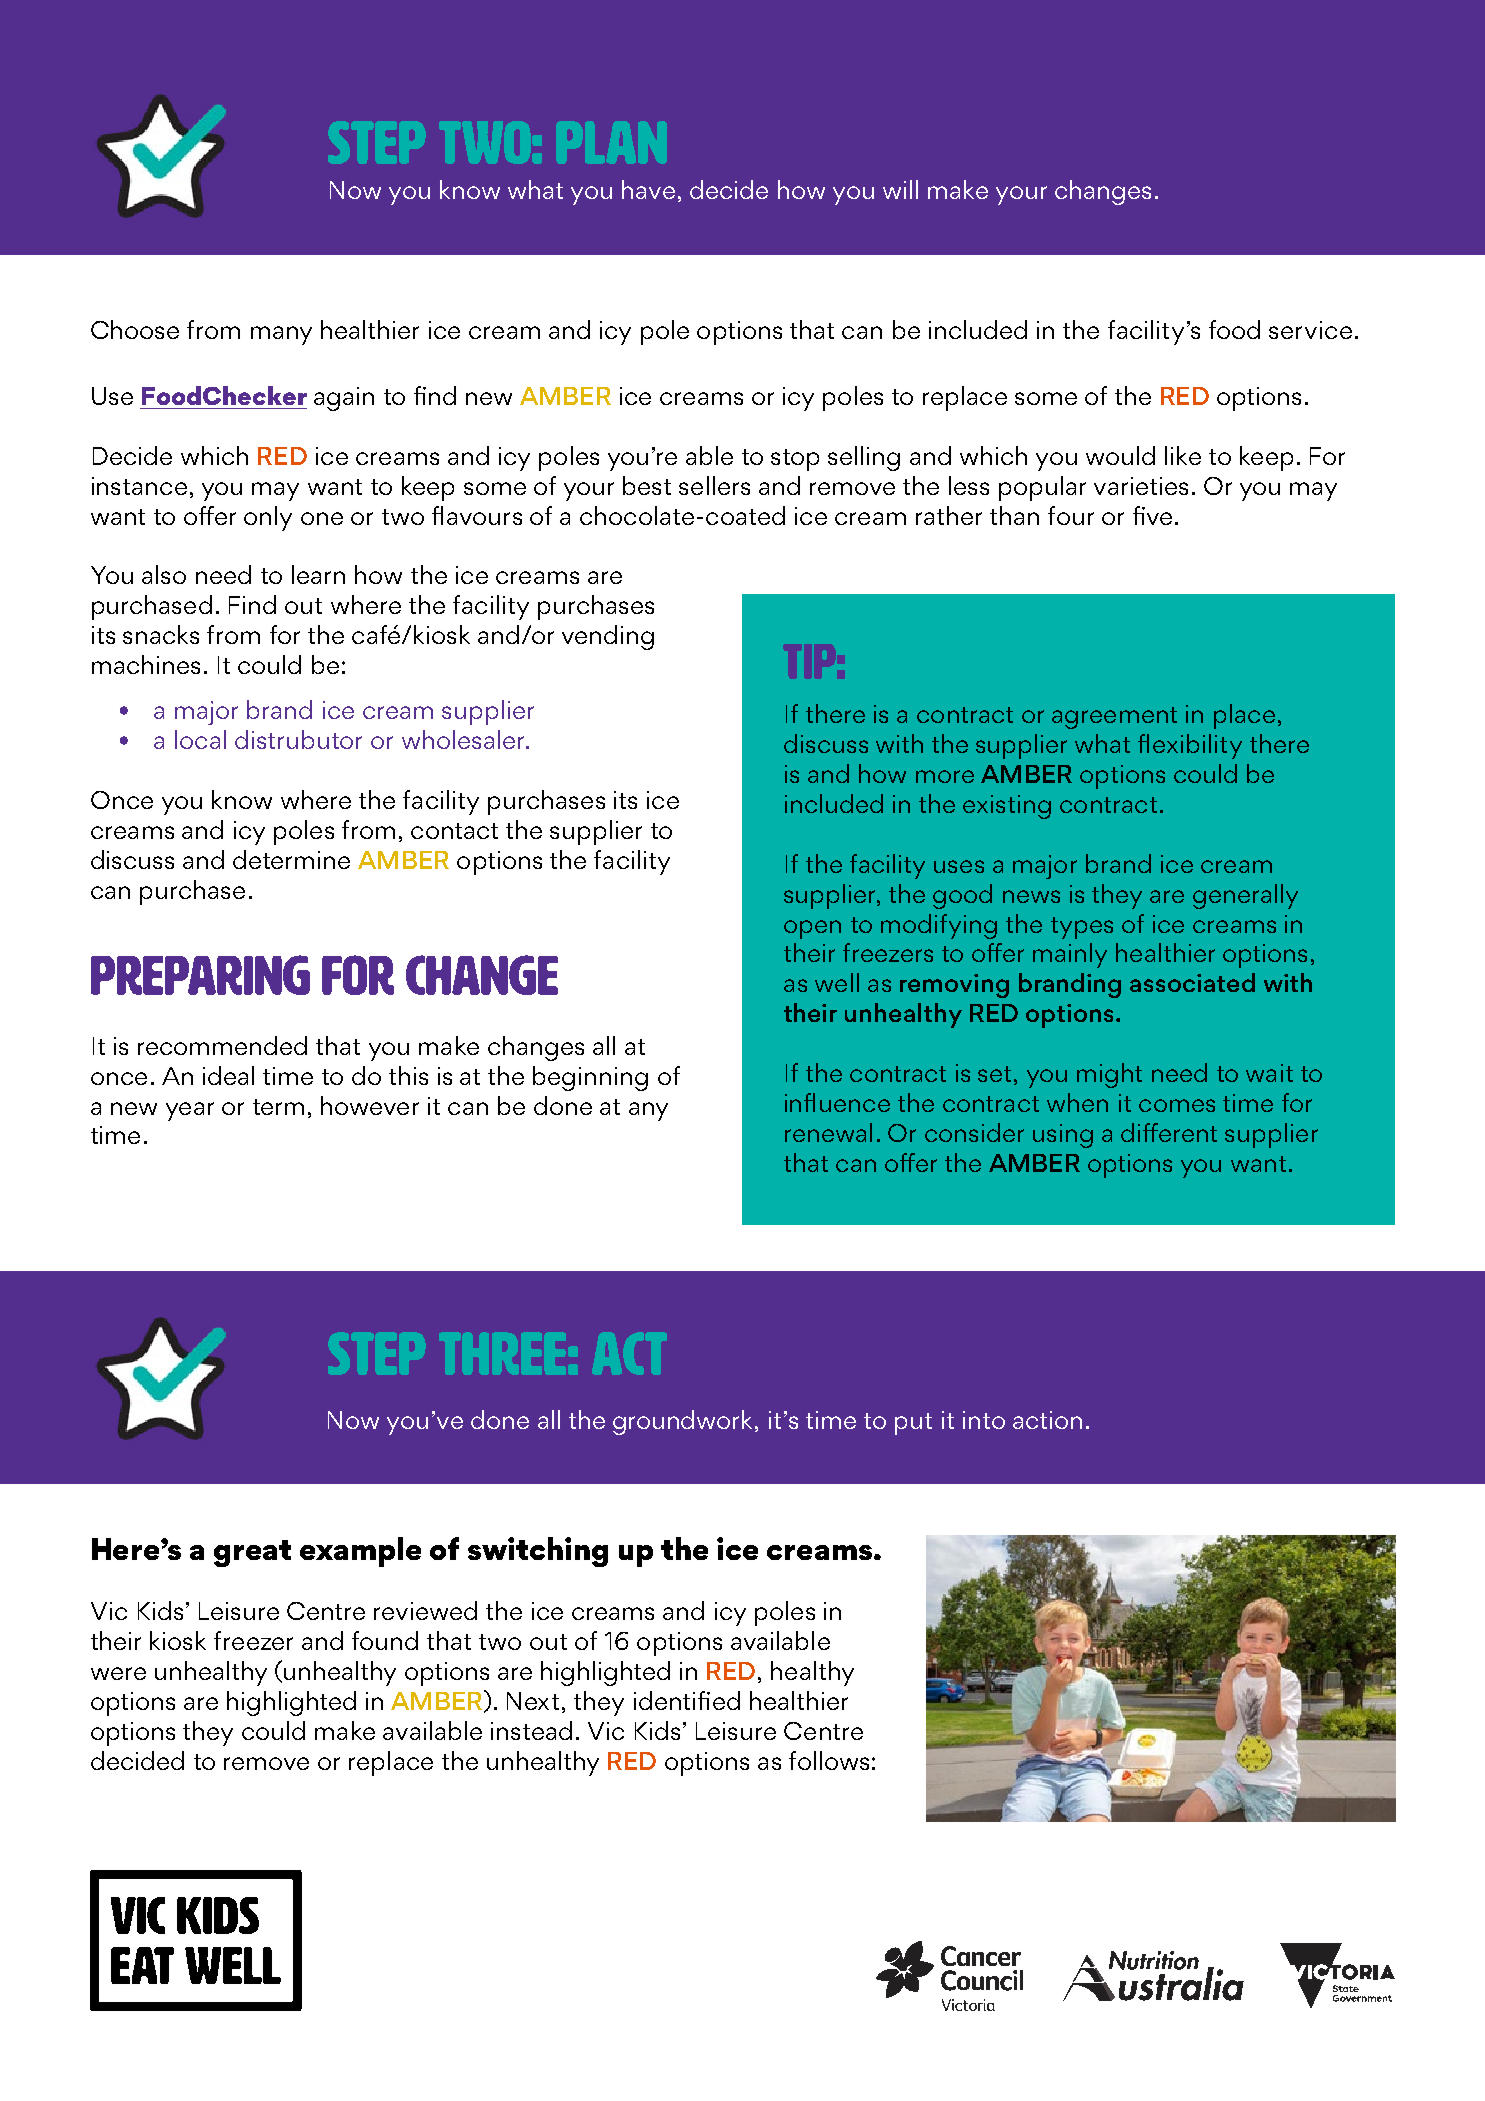 The height and width of the page is (2101, 1485). I want to click on many, so click(281, 335).
